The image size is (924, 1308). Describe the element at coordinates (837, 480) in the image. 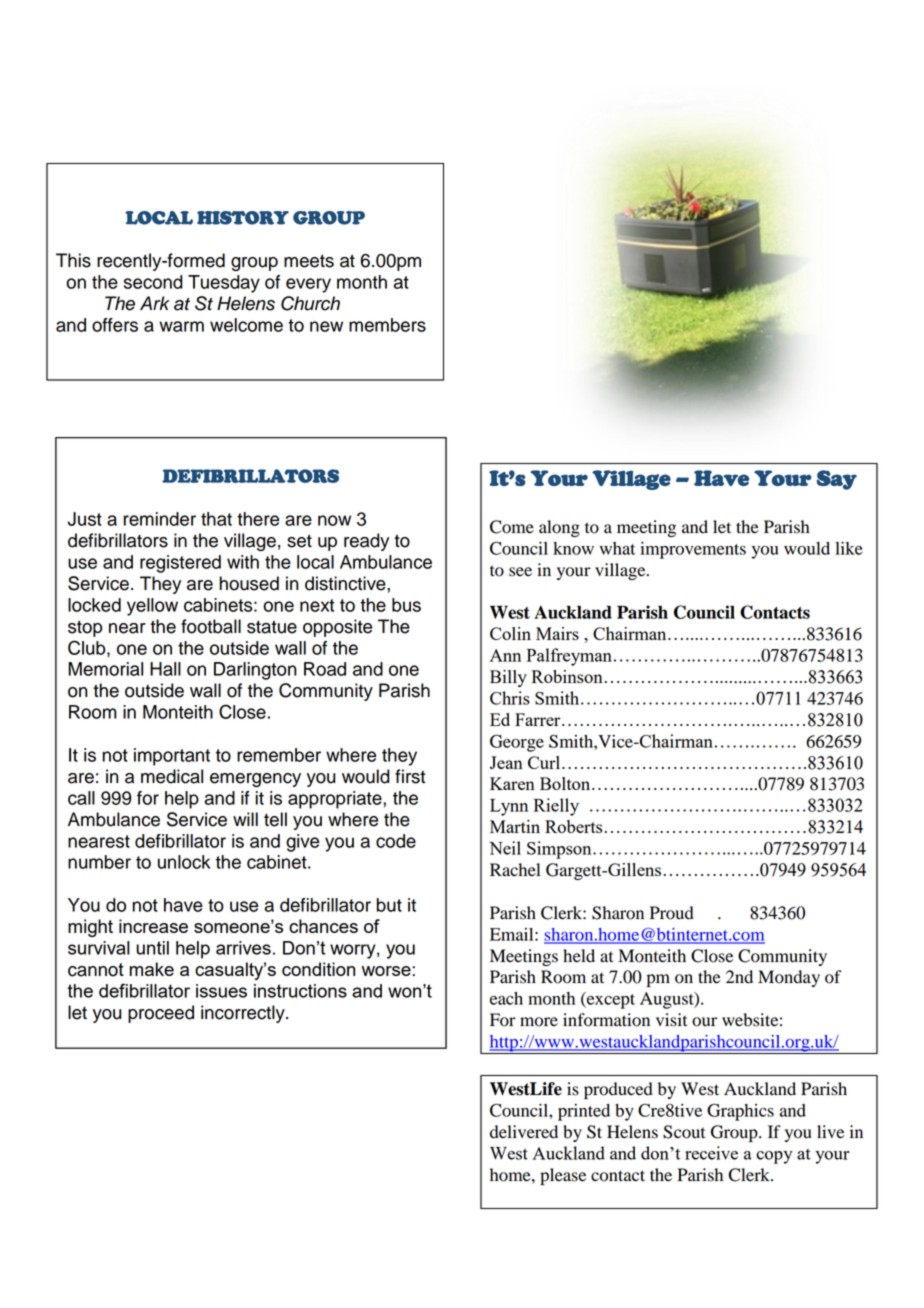

I see `Say` at that location.
